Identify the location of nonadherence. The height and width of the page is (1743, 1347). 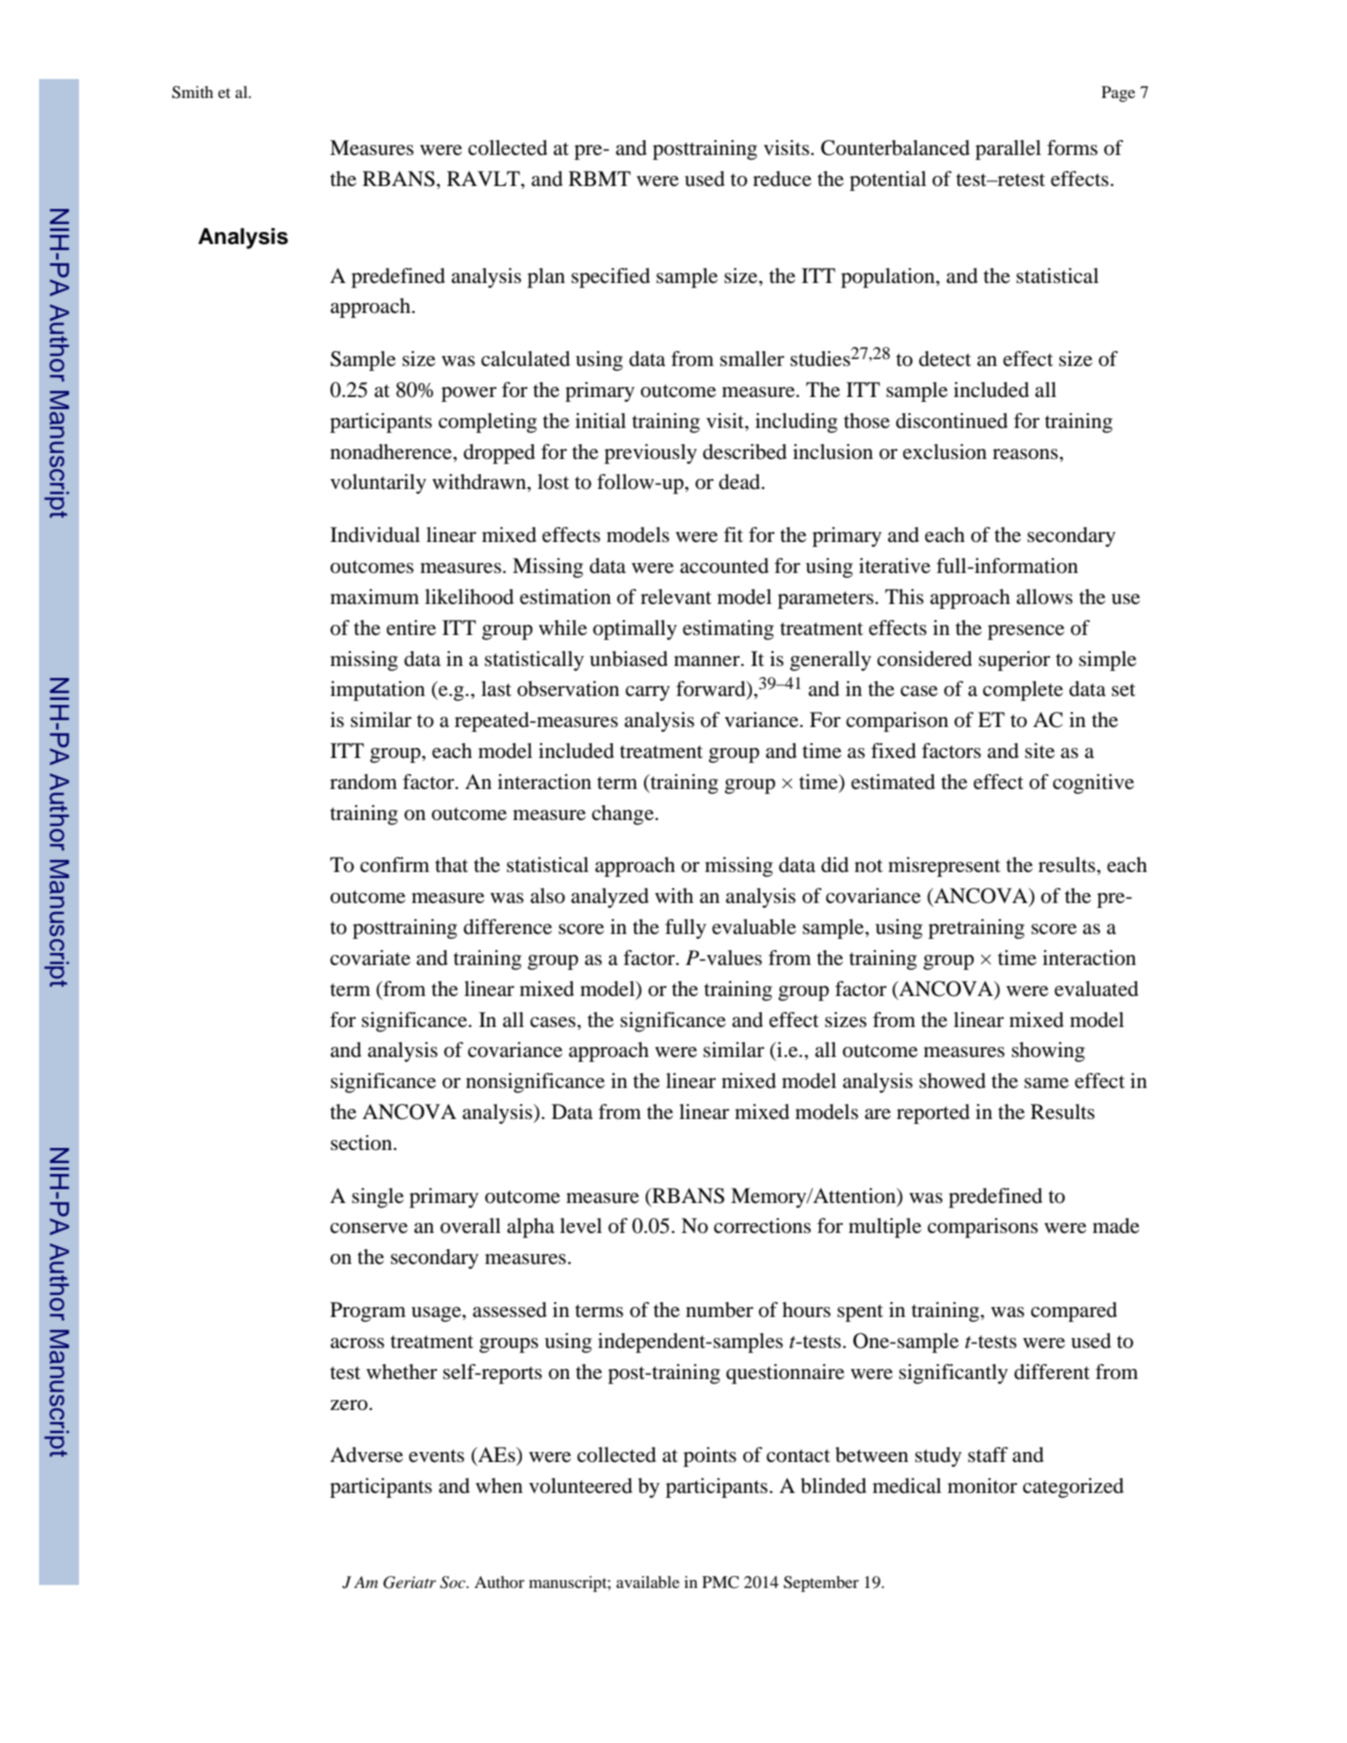
(392, 452).
